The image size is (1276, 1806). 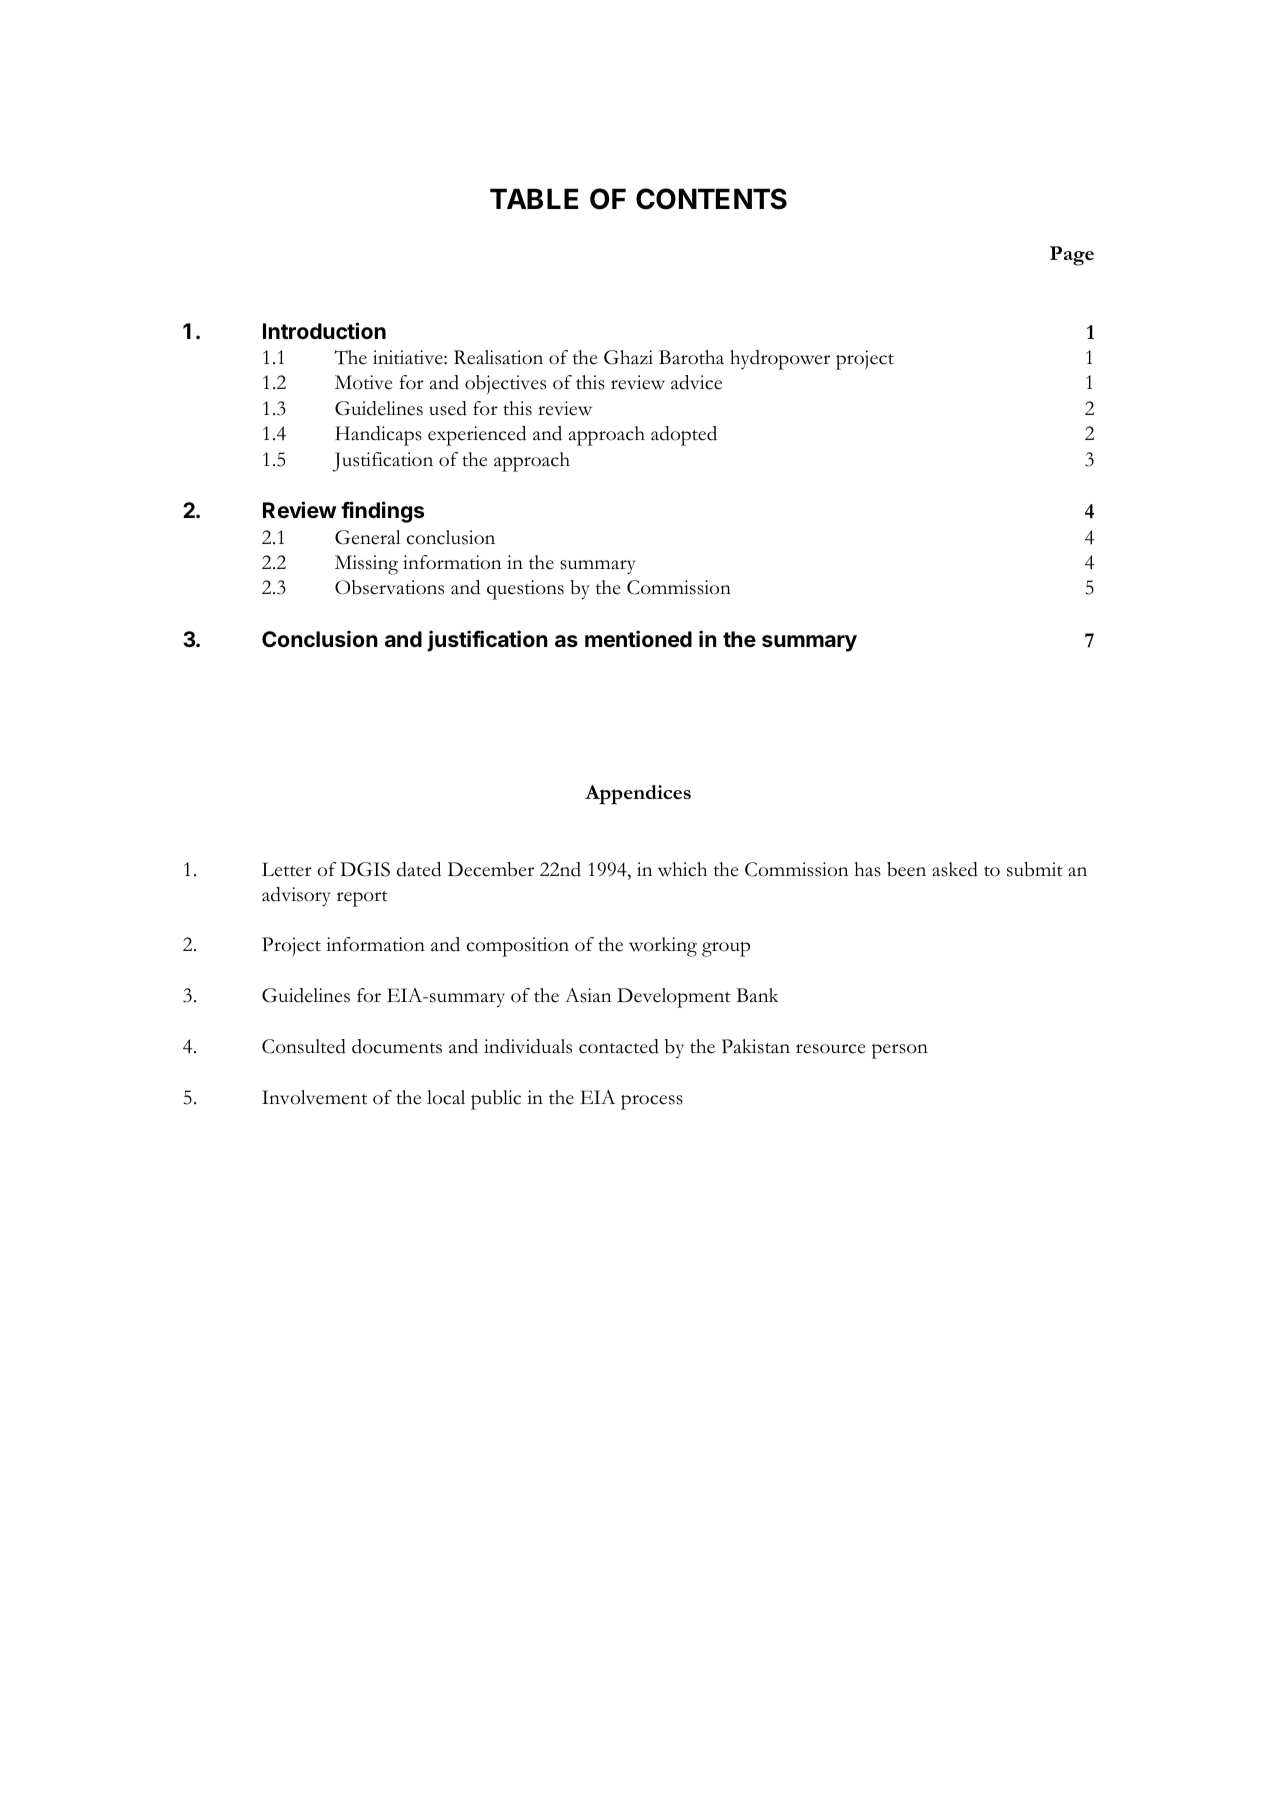 What do you see at coordinates (534, 198) in the screenshot?
I see `TABLE` at bounding box center [534, 198].
